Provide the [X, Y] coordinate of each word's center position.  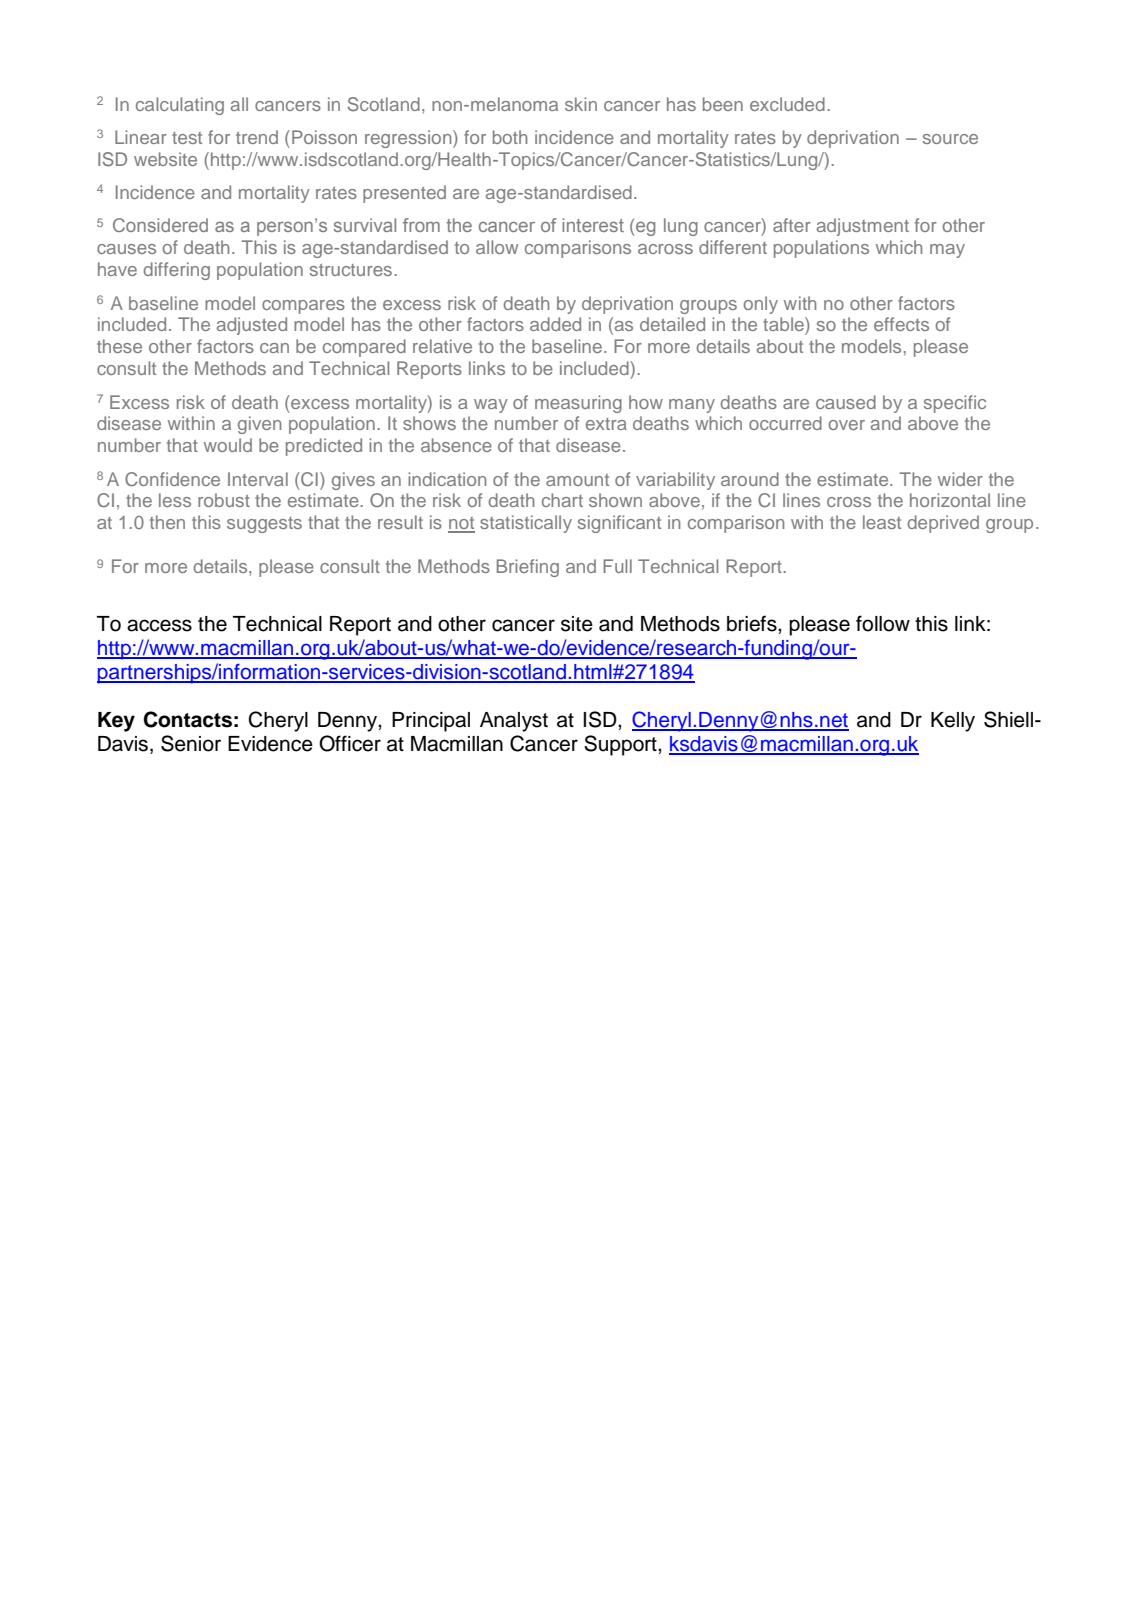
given [259, 425]
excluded [787, 104]
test [187, 138]
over [847, 425]
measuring [578, 404]
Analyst [514, 722]
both [510, 137]
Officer [350, 743]
